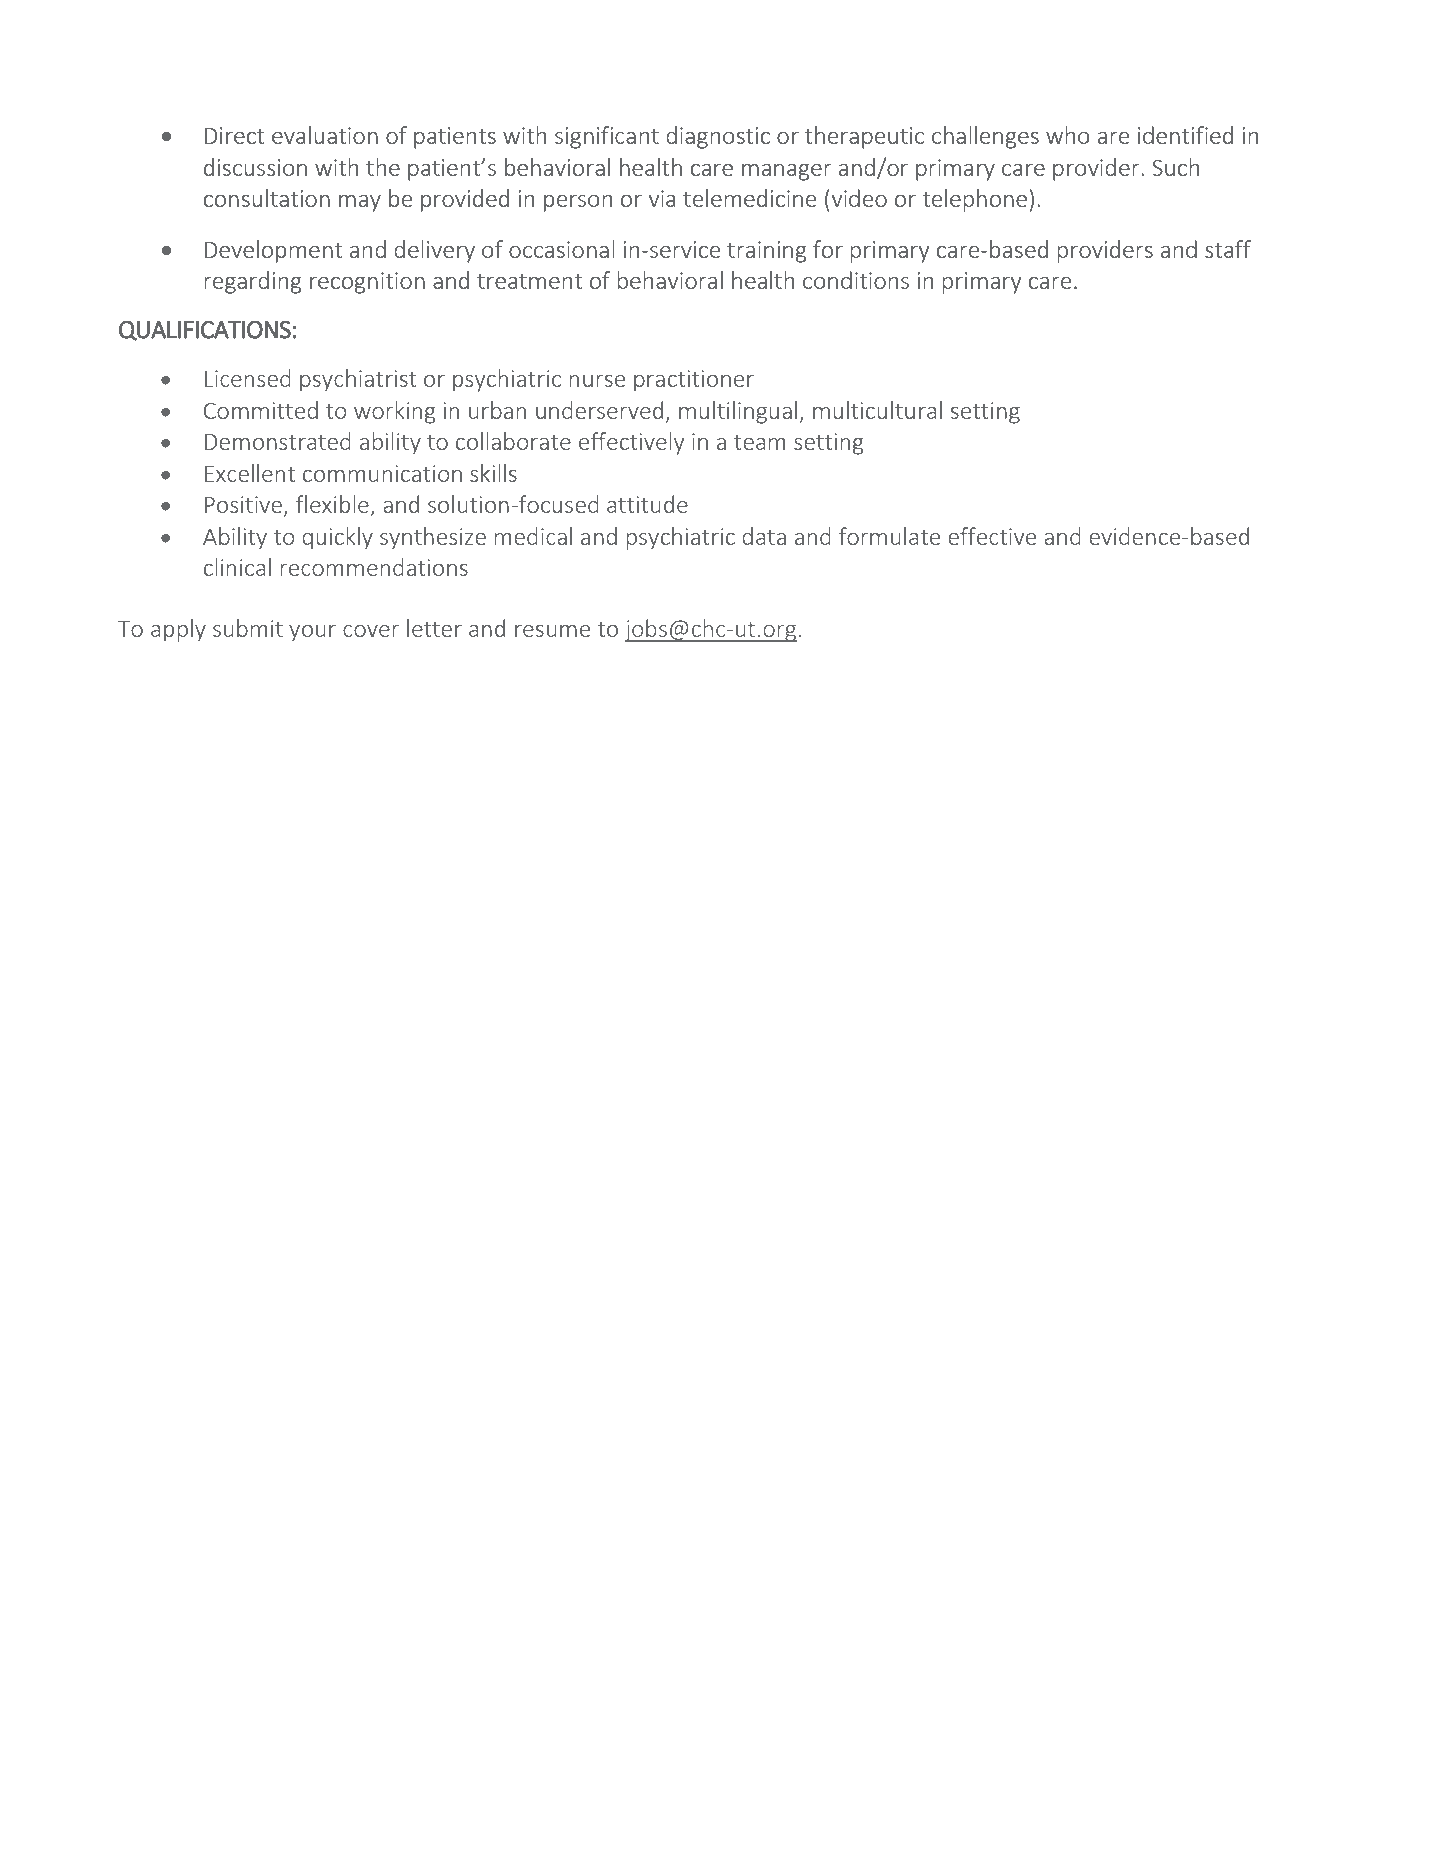 The image size is (1436, 1858). I want to click on evaluation, so click(325, 135).
